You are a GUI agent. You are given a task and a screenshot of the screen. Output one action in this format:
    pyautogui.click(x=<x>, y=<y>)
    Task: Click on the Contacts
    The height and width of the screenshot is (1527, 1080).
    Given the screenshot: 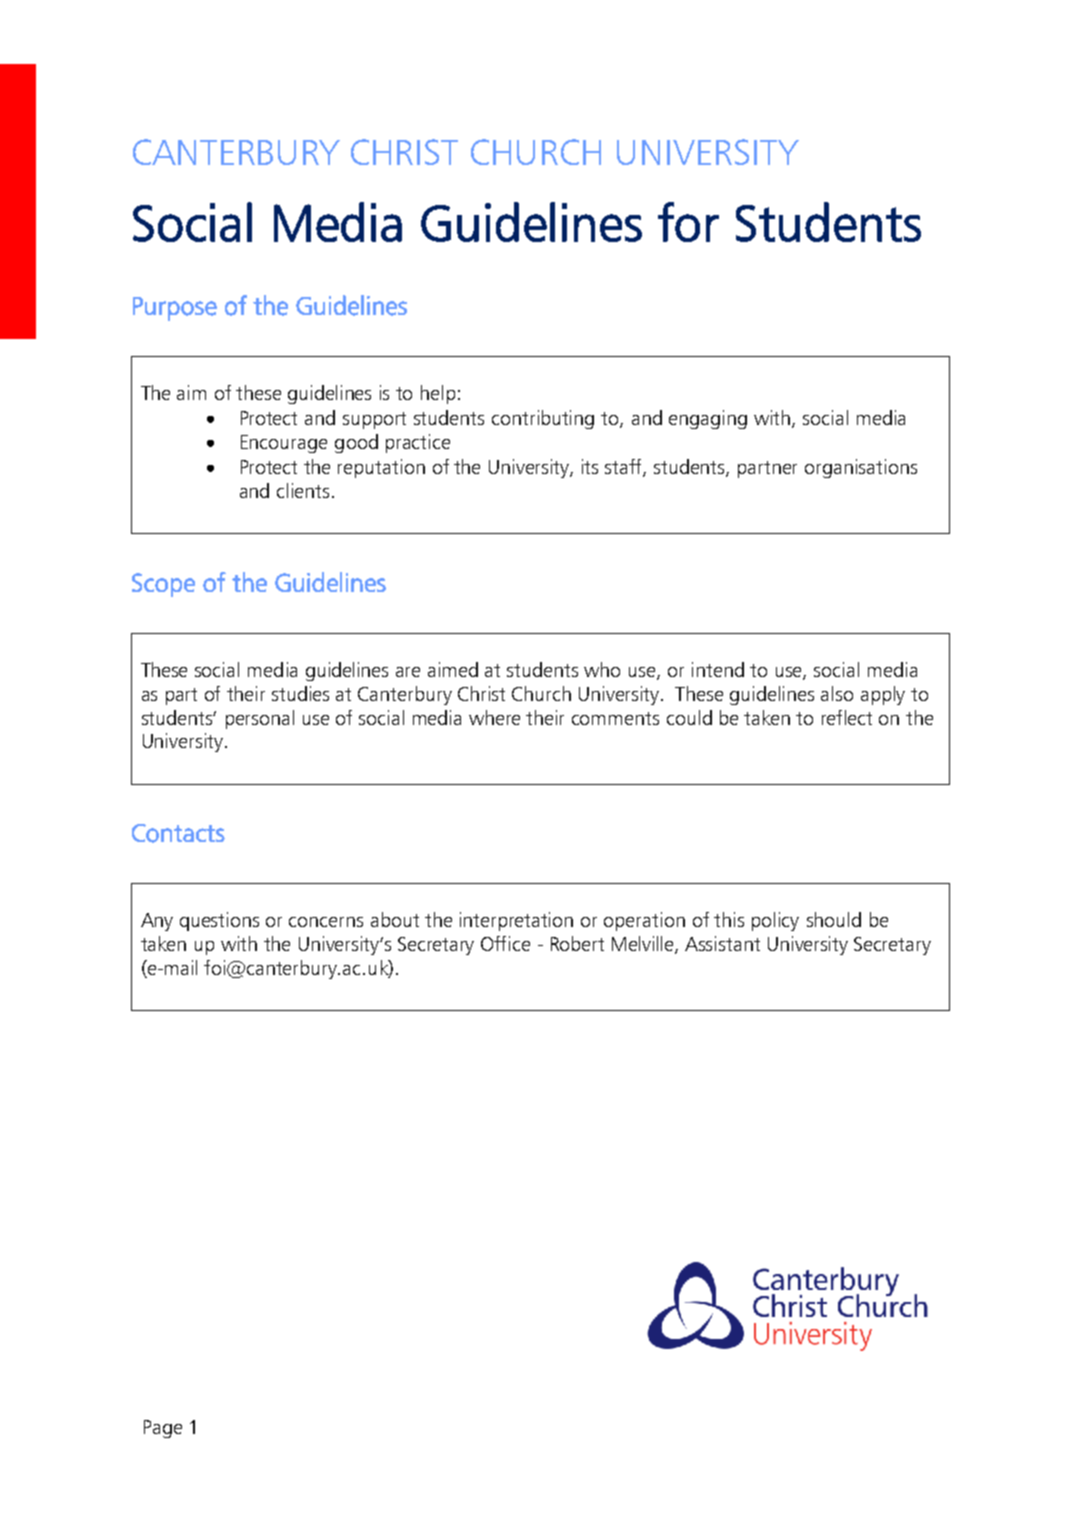 What is the action you would take?
    pyautogui.click(x=178, y=833)
